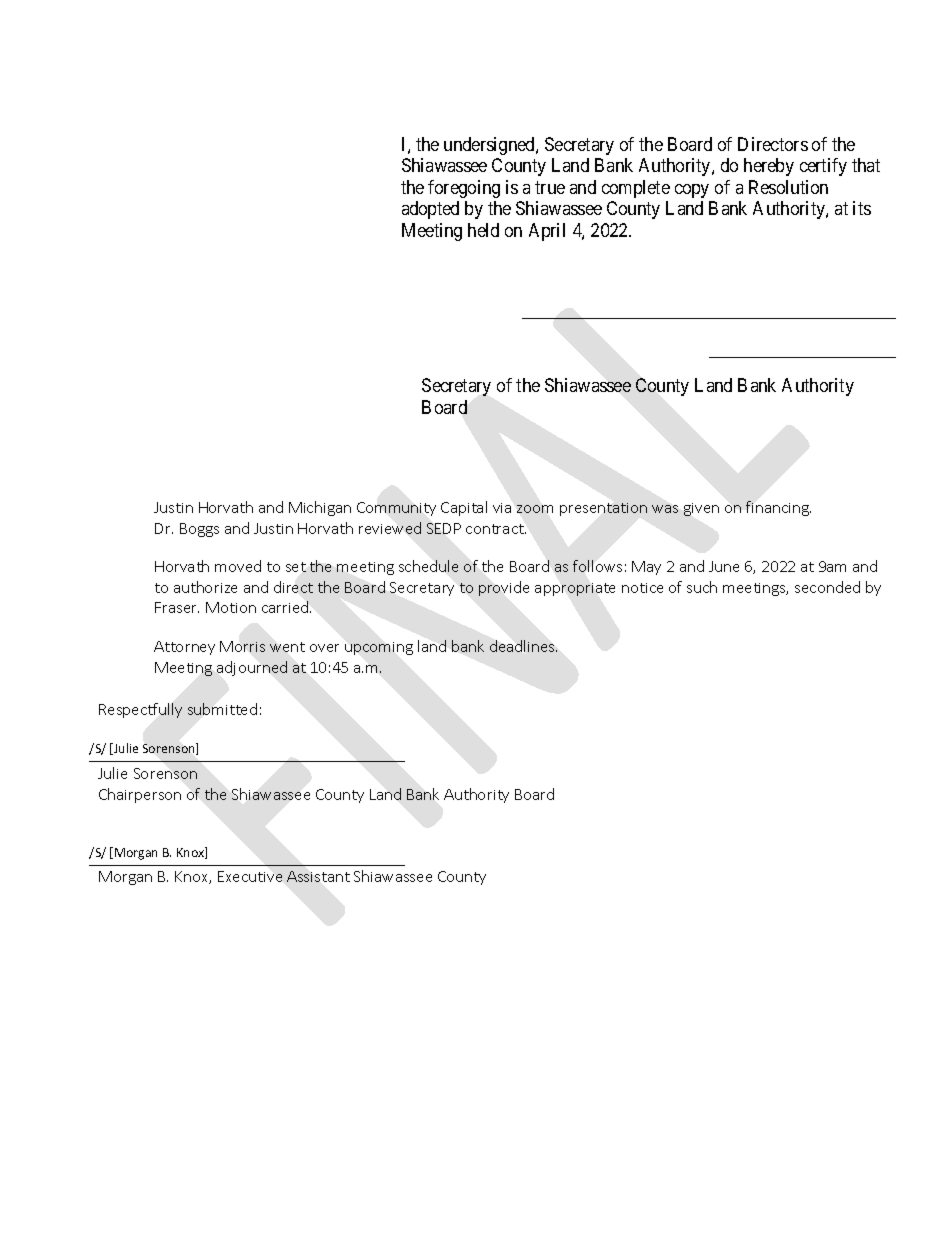  Describe the element at coordinates (523, 646) in the page. I see `deadlines` at that location.
